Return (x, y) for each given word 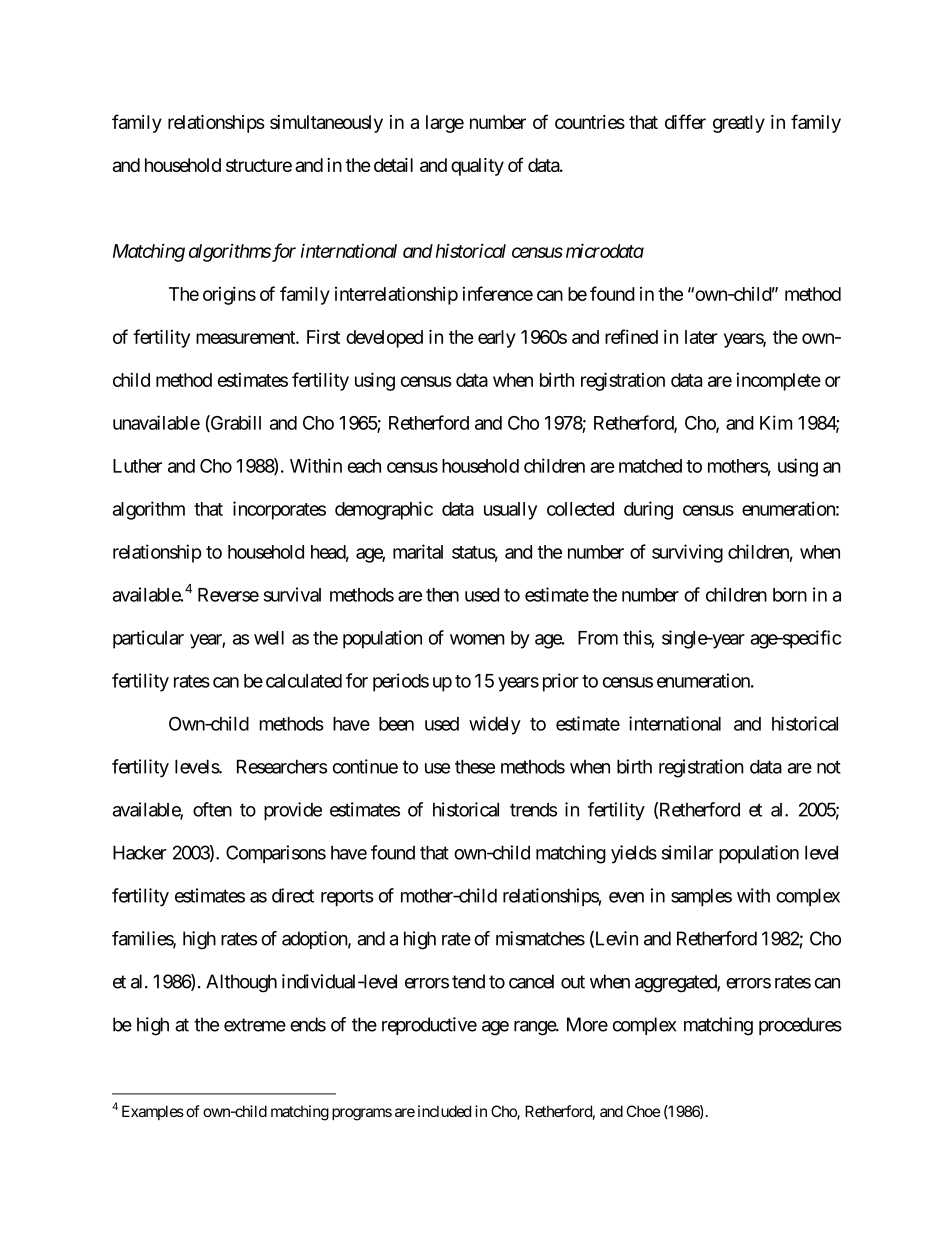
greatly (739, 124)
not (829, 767)
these (475, 766)
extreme (255, 1025)
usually (510, 511)
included (444, 1111)
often (212, 809)
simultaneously (326, 124)
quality (477, 167)
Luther (137, 466)
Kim (776, 422)
